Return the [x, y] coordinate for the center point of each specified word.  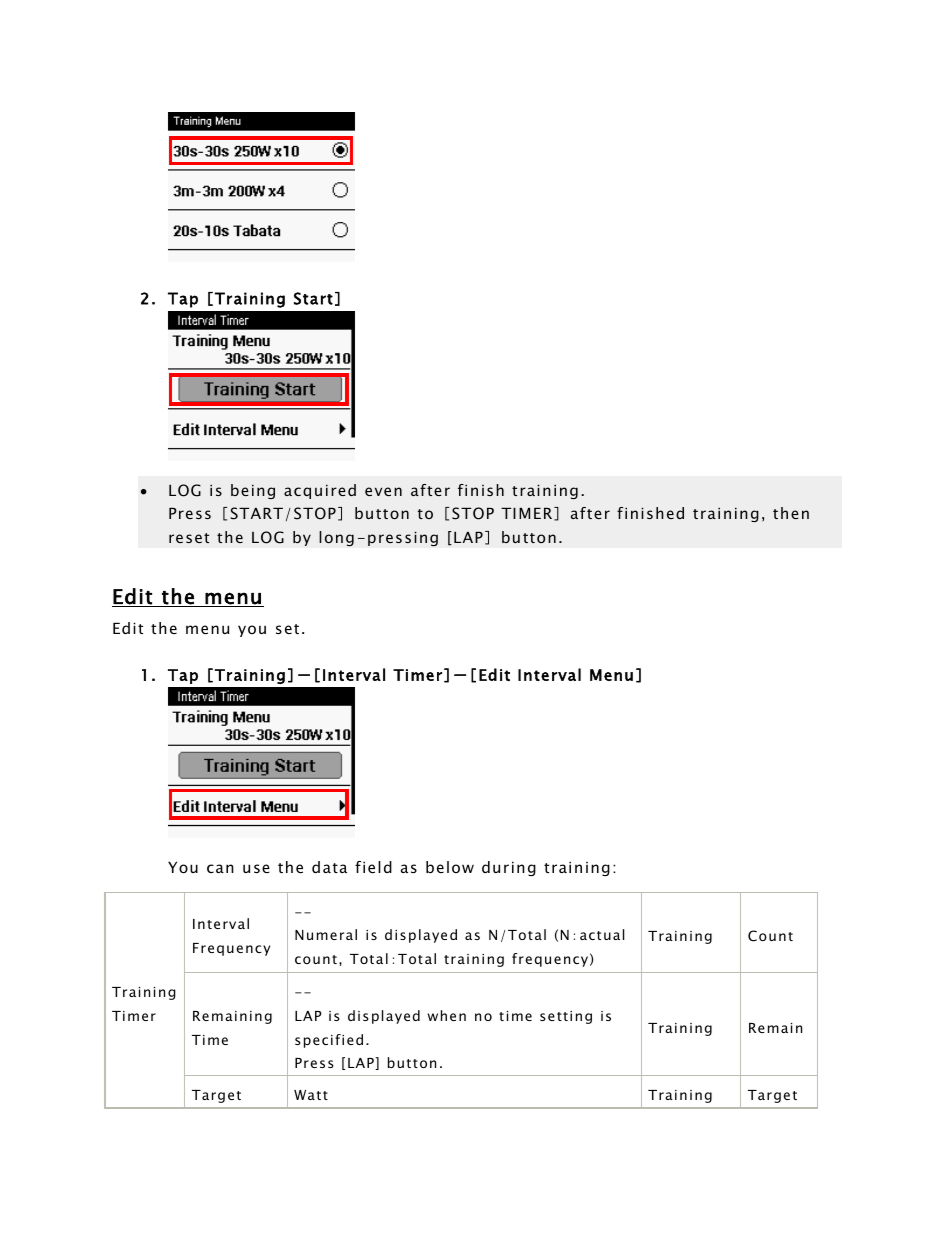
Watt [311, 1095]
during [509, 868]
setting [566, 1017]
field [373, 867]
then [791, 513]
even [383, 491]
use [256, 868]
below [450, 867]
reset [189, 538]
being [253, 491]
